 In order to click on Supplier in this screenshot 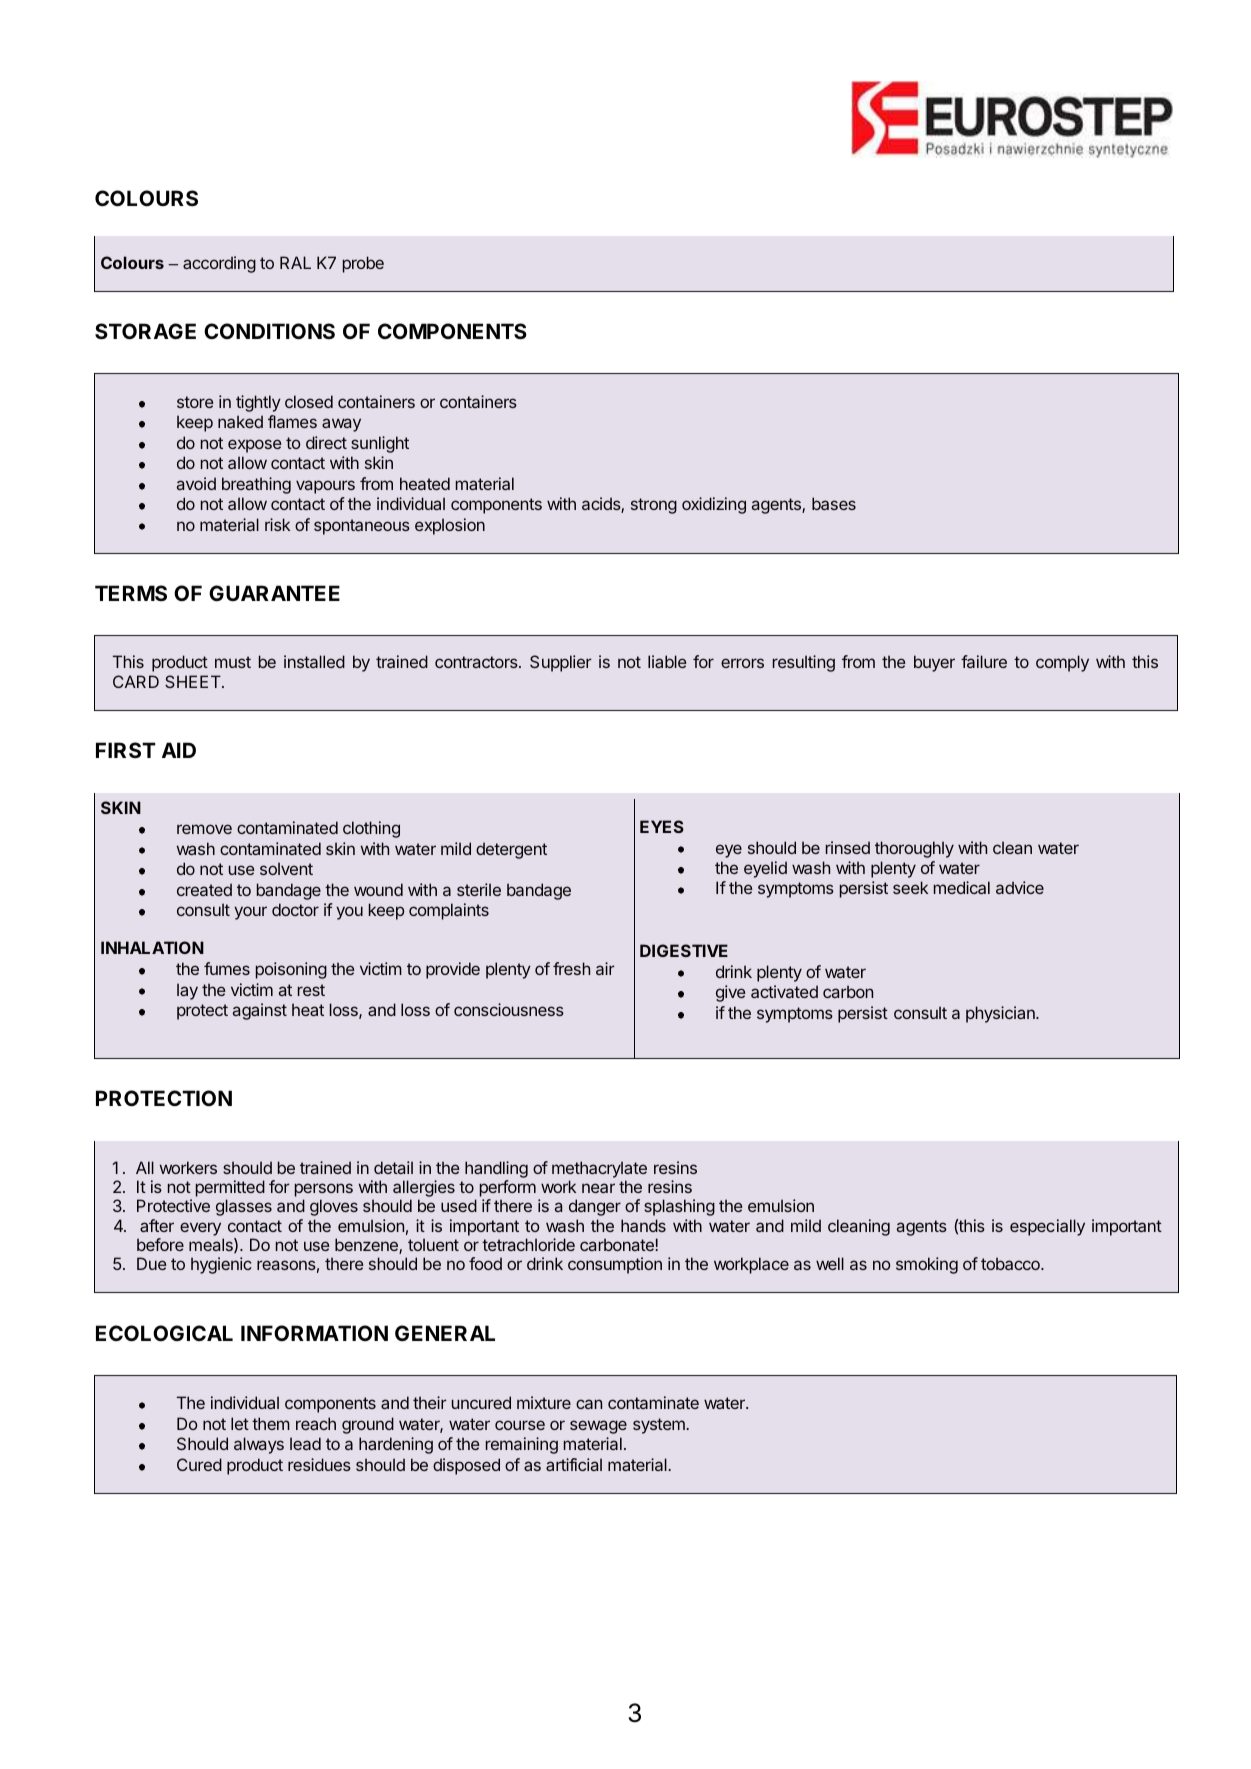, I will do `click(561, 663)`.
